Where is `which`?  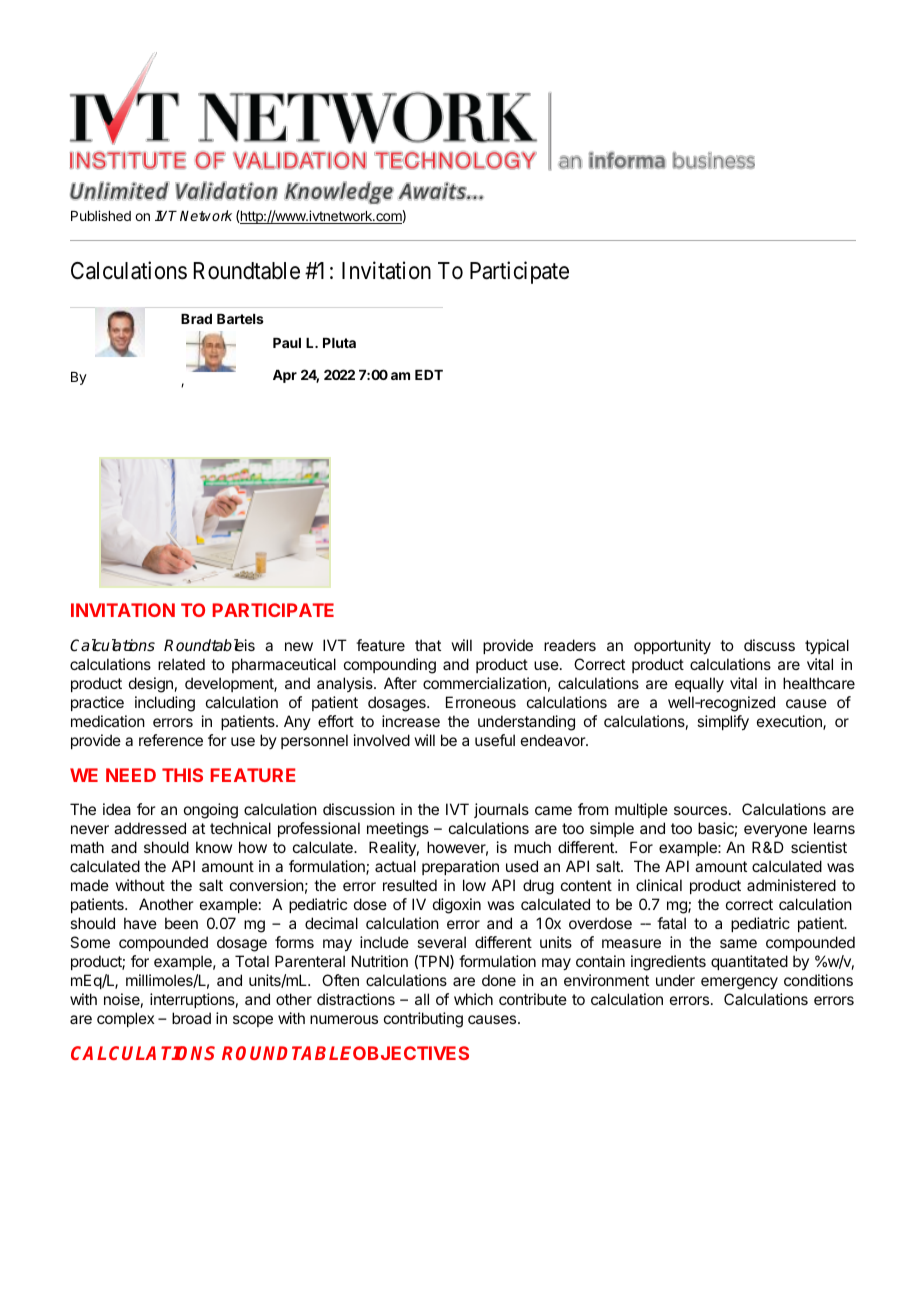 which is located at coordinates (473, 999).
